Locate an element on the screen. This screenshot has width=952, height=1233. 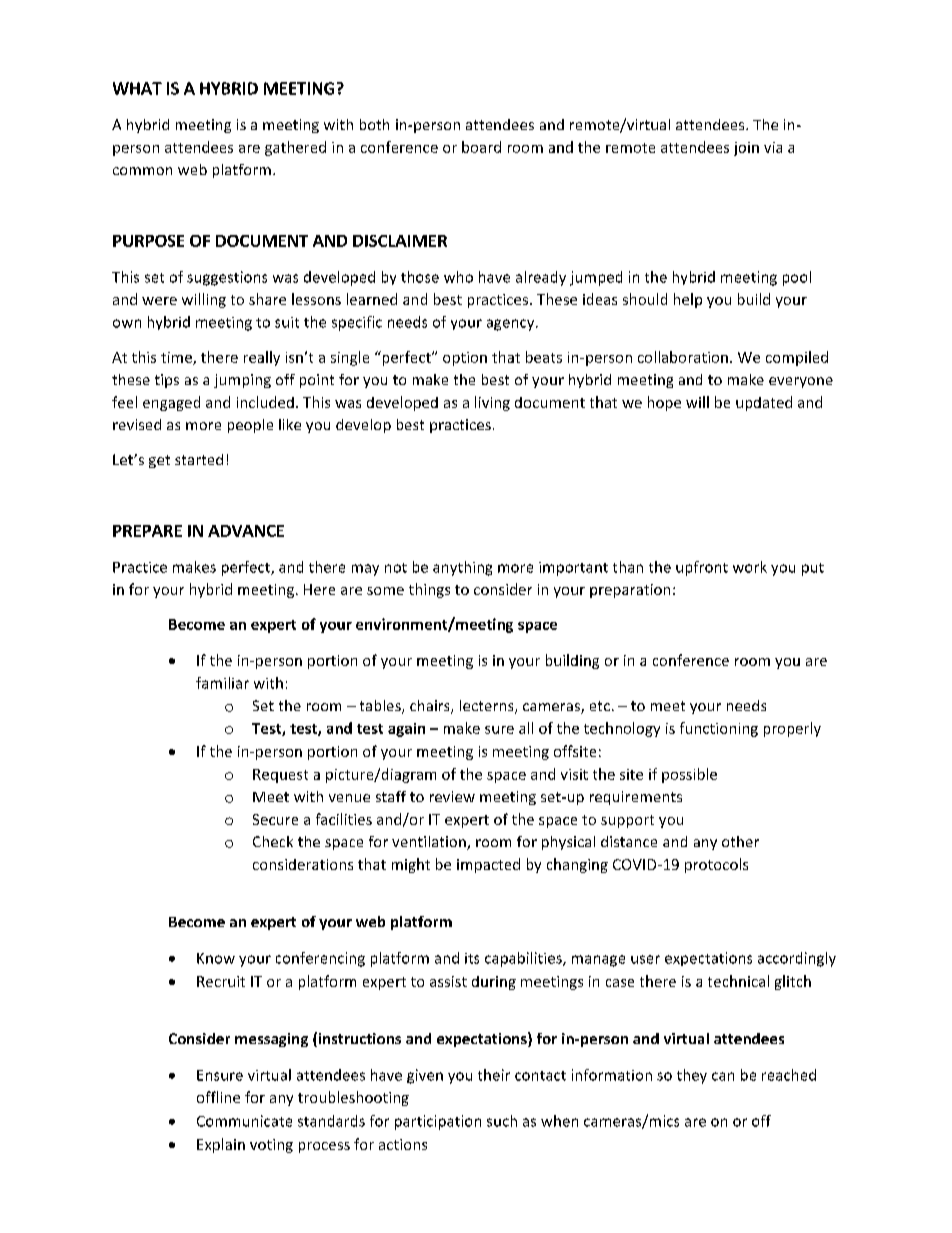
participation is located at coordinates (438, 1122).
